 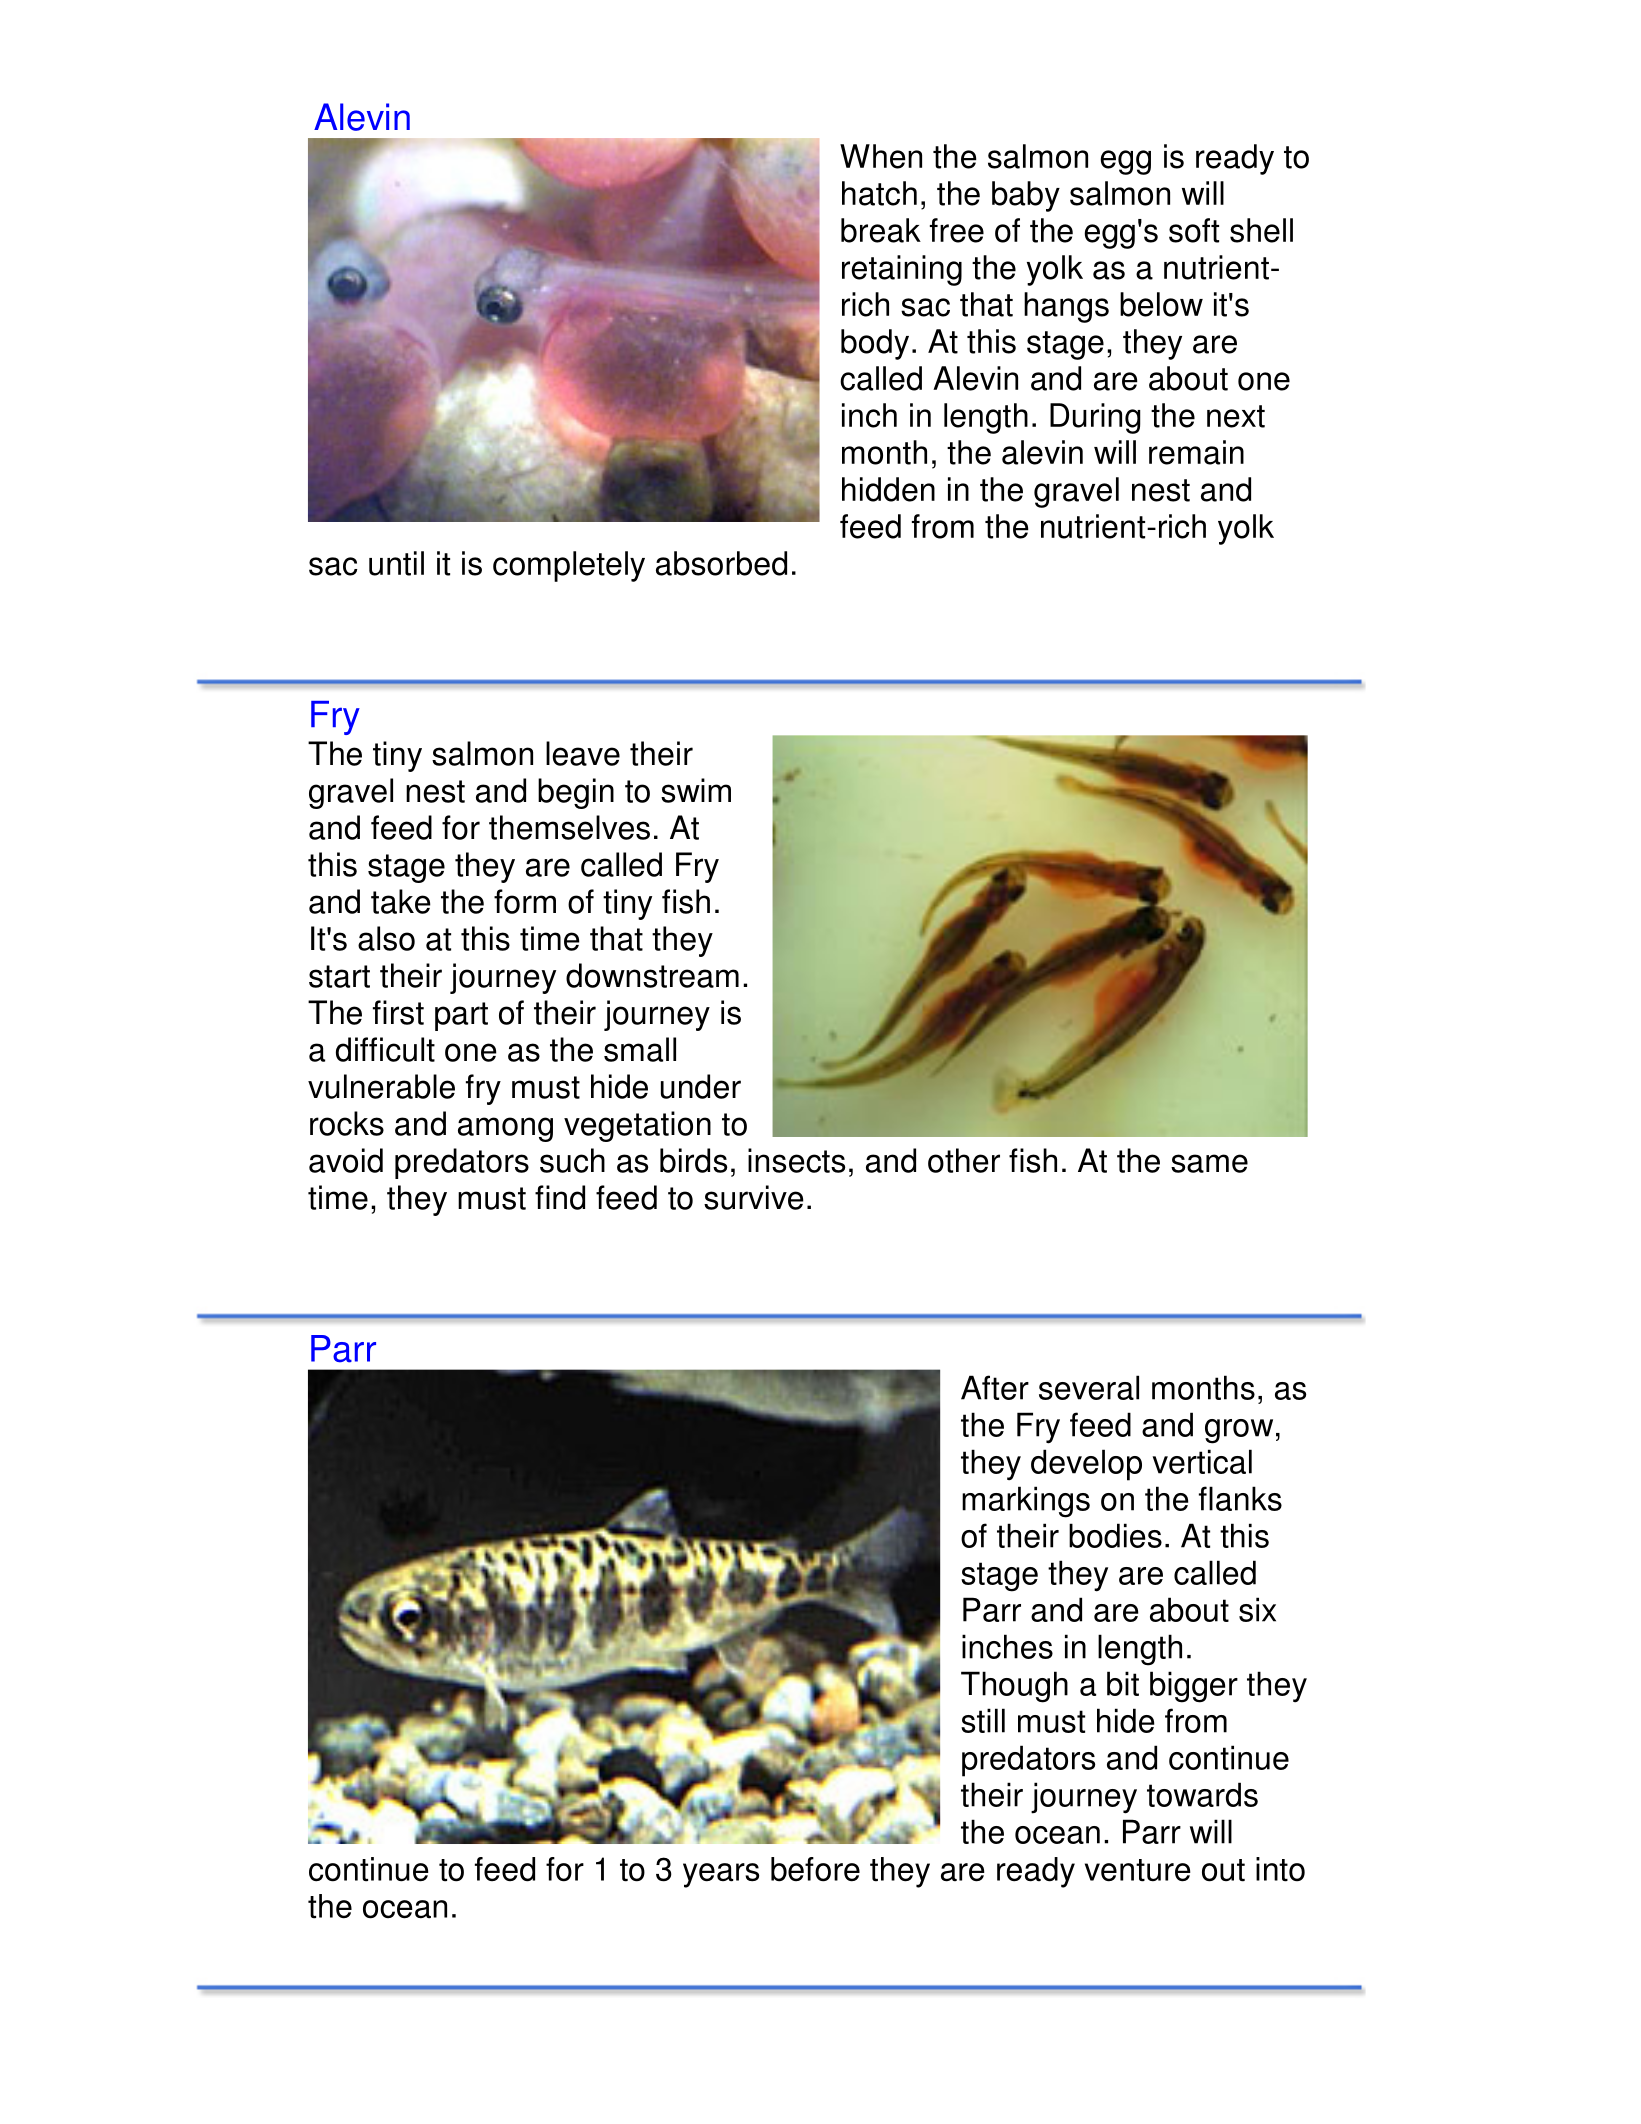 What do you see at coordinates (701, 1086) in the screenshot?
I see `under` at bounding box center [701, 1086].
